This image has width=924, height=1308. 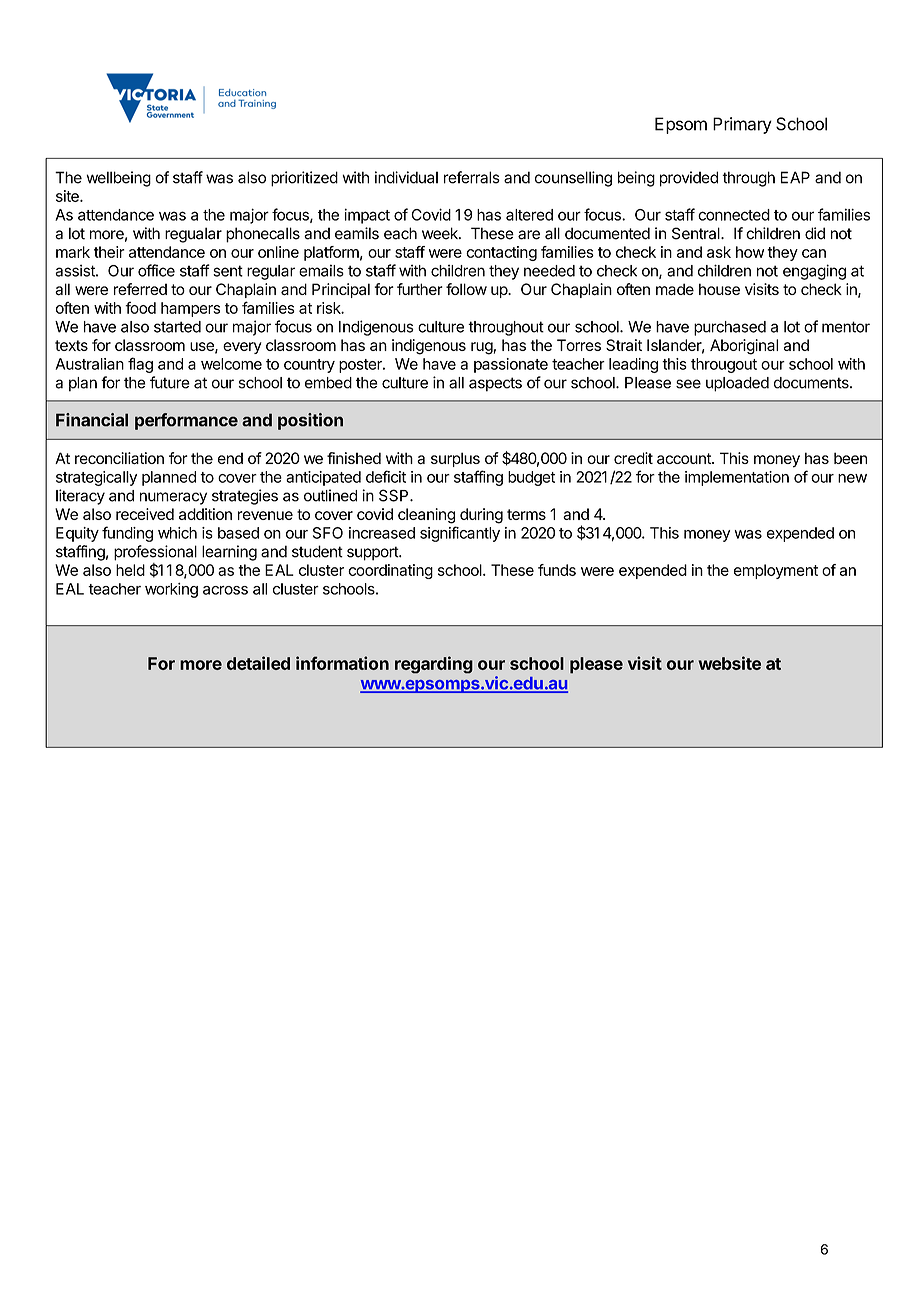 What do you see at coordinates (776, 571) in the image?
I see `employment` at bounding box center [776, 571].
